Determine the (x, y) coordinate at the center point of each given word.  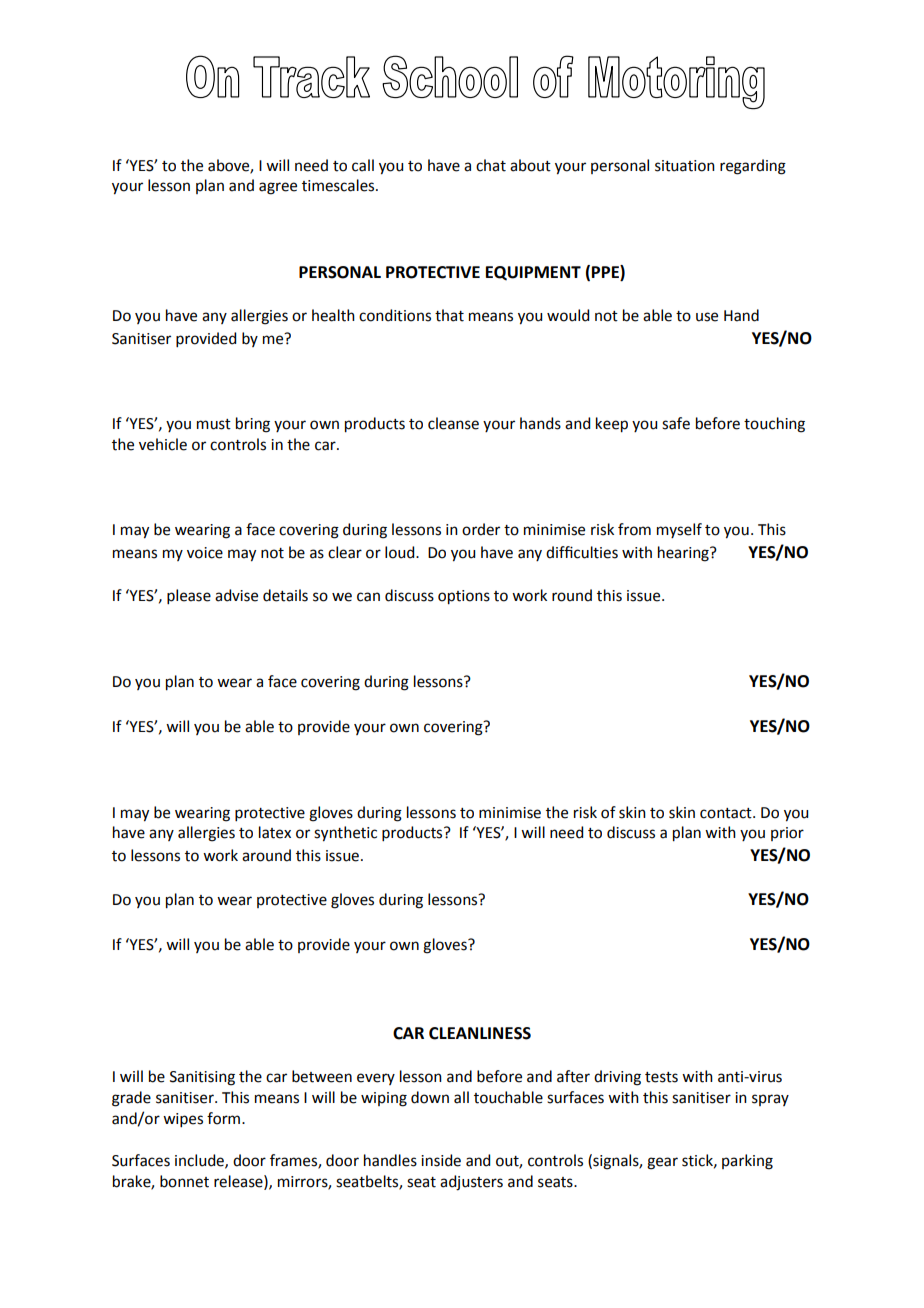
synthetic (345, 834)
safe (676, 423)
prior (787, 834)
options (464, 597)
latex (275, 832)
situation (685, 166)
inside (441, 1160)
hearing (684, 554)
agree (278, 188)
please (189, 596)
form (225, 1118)
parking (747, 1162)
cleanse (453, 423)
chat (491, 165)
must (214, 424)
